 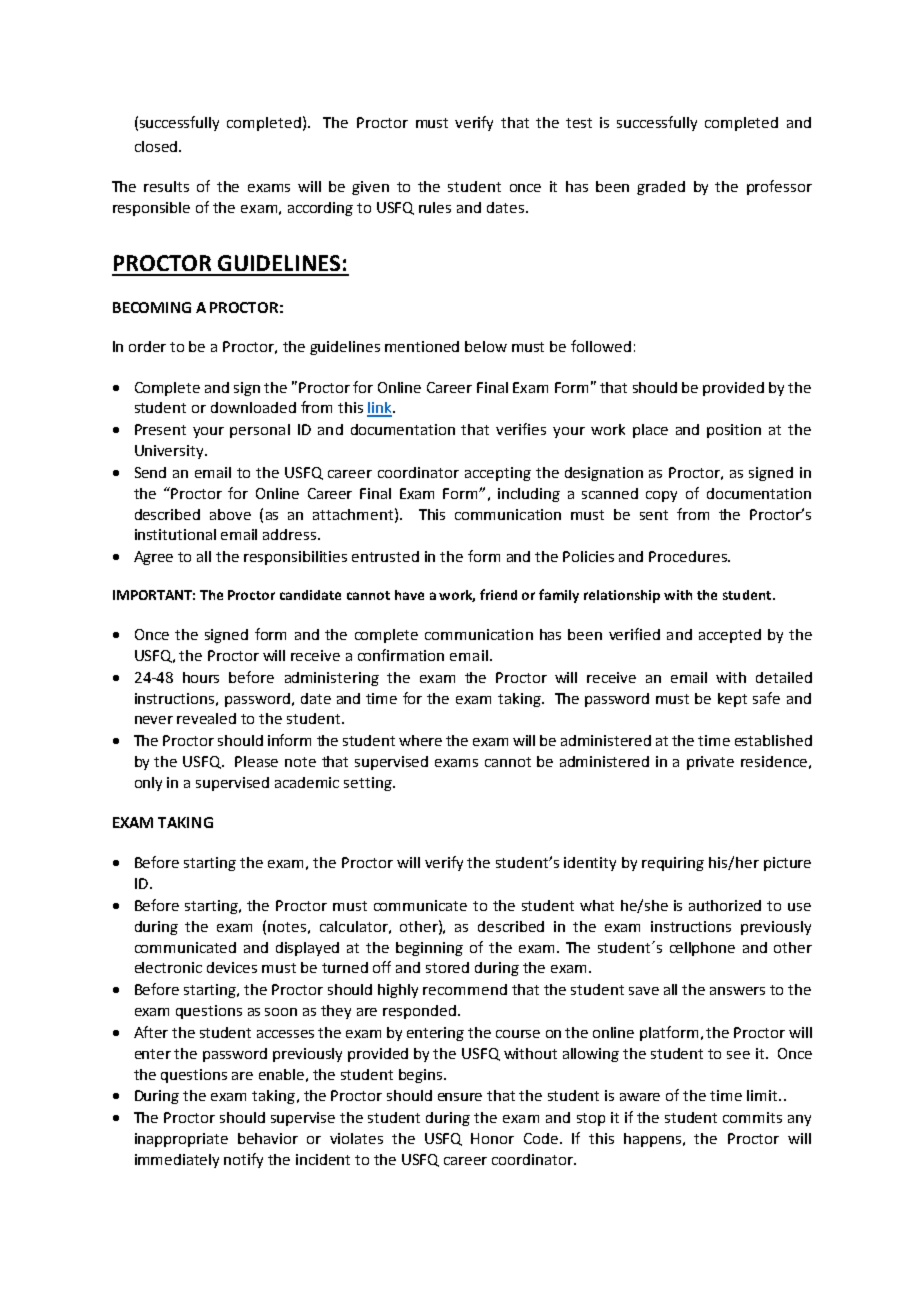 What do you see at coordinates (492, 1138) in the screenshot?
I see `Honor` at bounding box center [492, 1138].
